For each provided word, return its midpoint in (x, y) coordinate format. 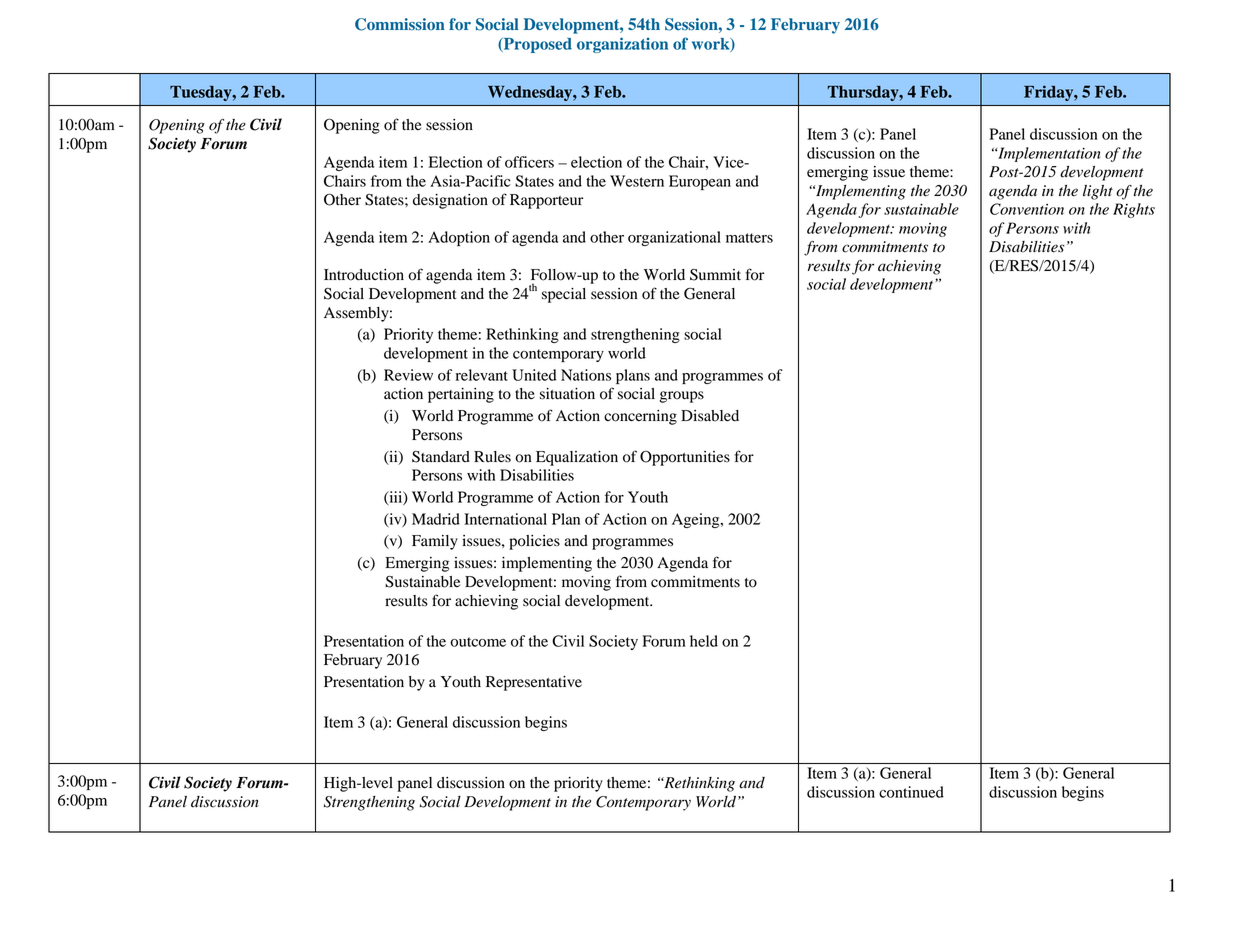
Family (435, 542)
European (700, 182)
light (1098, 192)
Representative (534, 683)
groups (682, 397)
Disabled (710, 416)
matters (749, 238)
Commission (400, 24)
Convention (1027, 209)
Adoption (459, 238)
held (704, 641)
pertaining (461, 395)
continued (911, 792)
